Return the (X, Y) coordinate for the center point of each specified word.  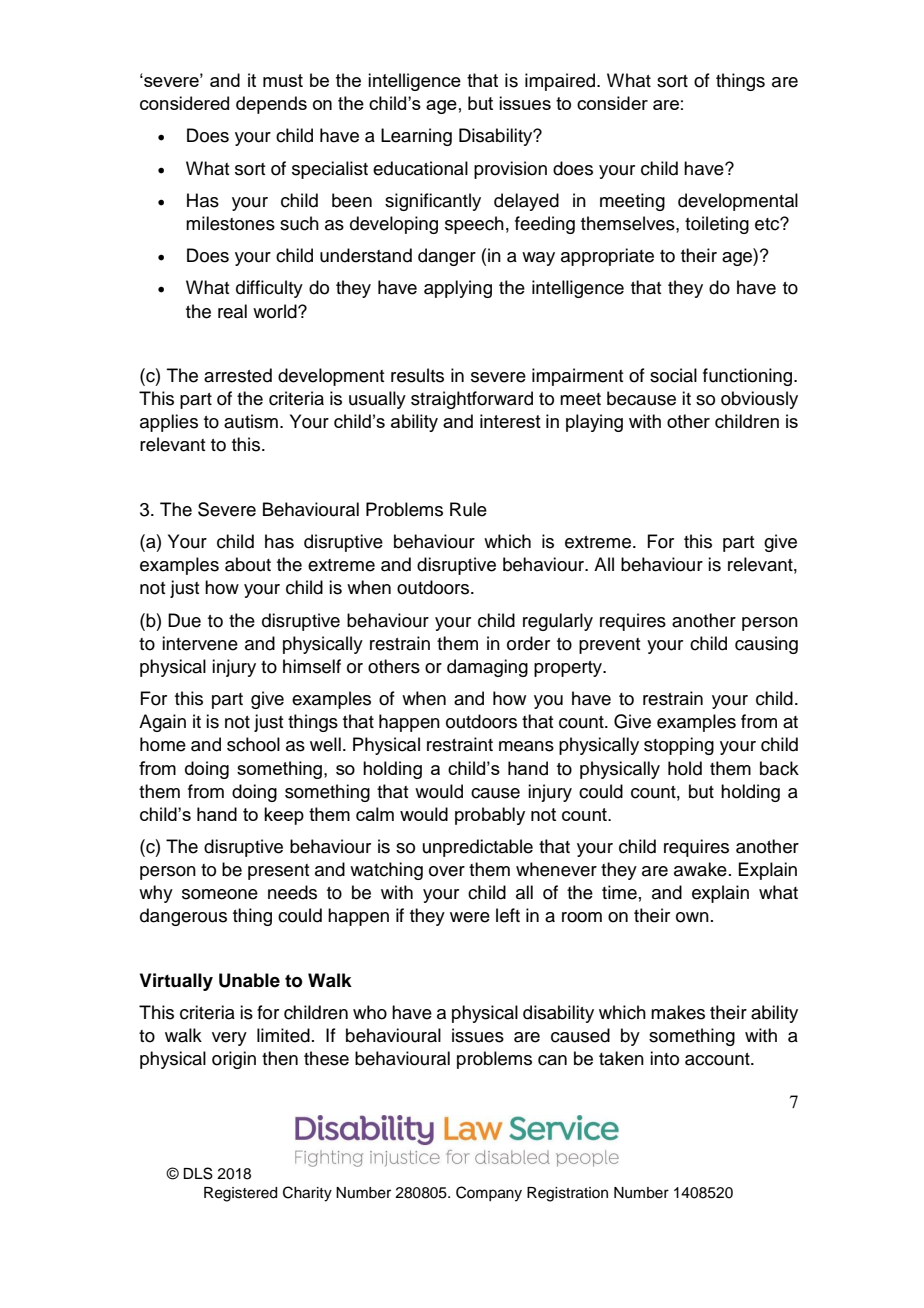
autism (251, 421)
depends (271, 105)
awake (700, 869)
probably (490, 816)
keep (284, 816)
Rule (468, 509)
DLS (198, 1173)
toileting (717, 225)
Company (489, 1194)
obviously (759, 400)
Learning (416, 137)
